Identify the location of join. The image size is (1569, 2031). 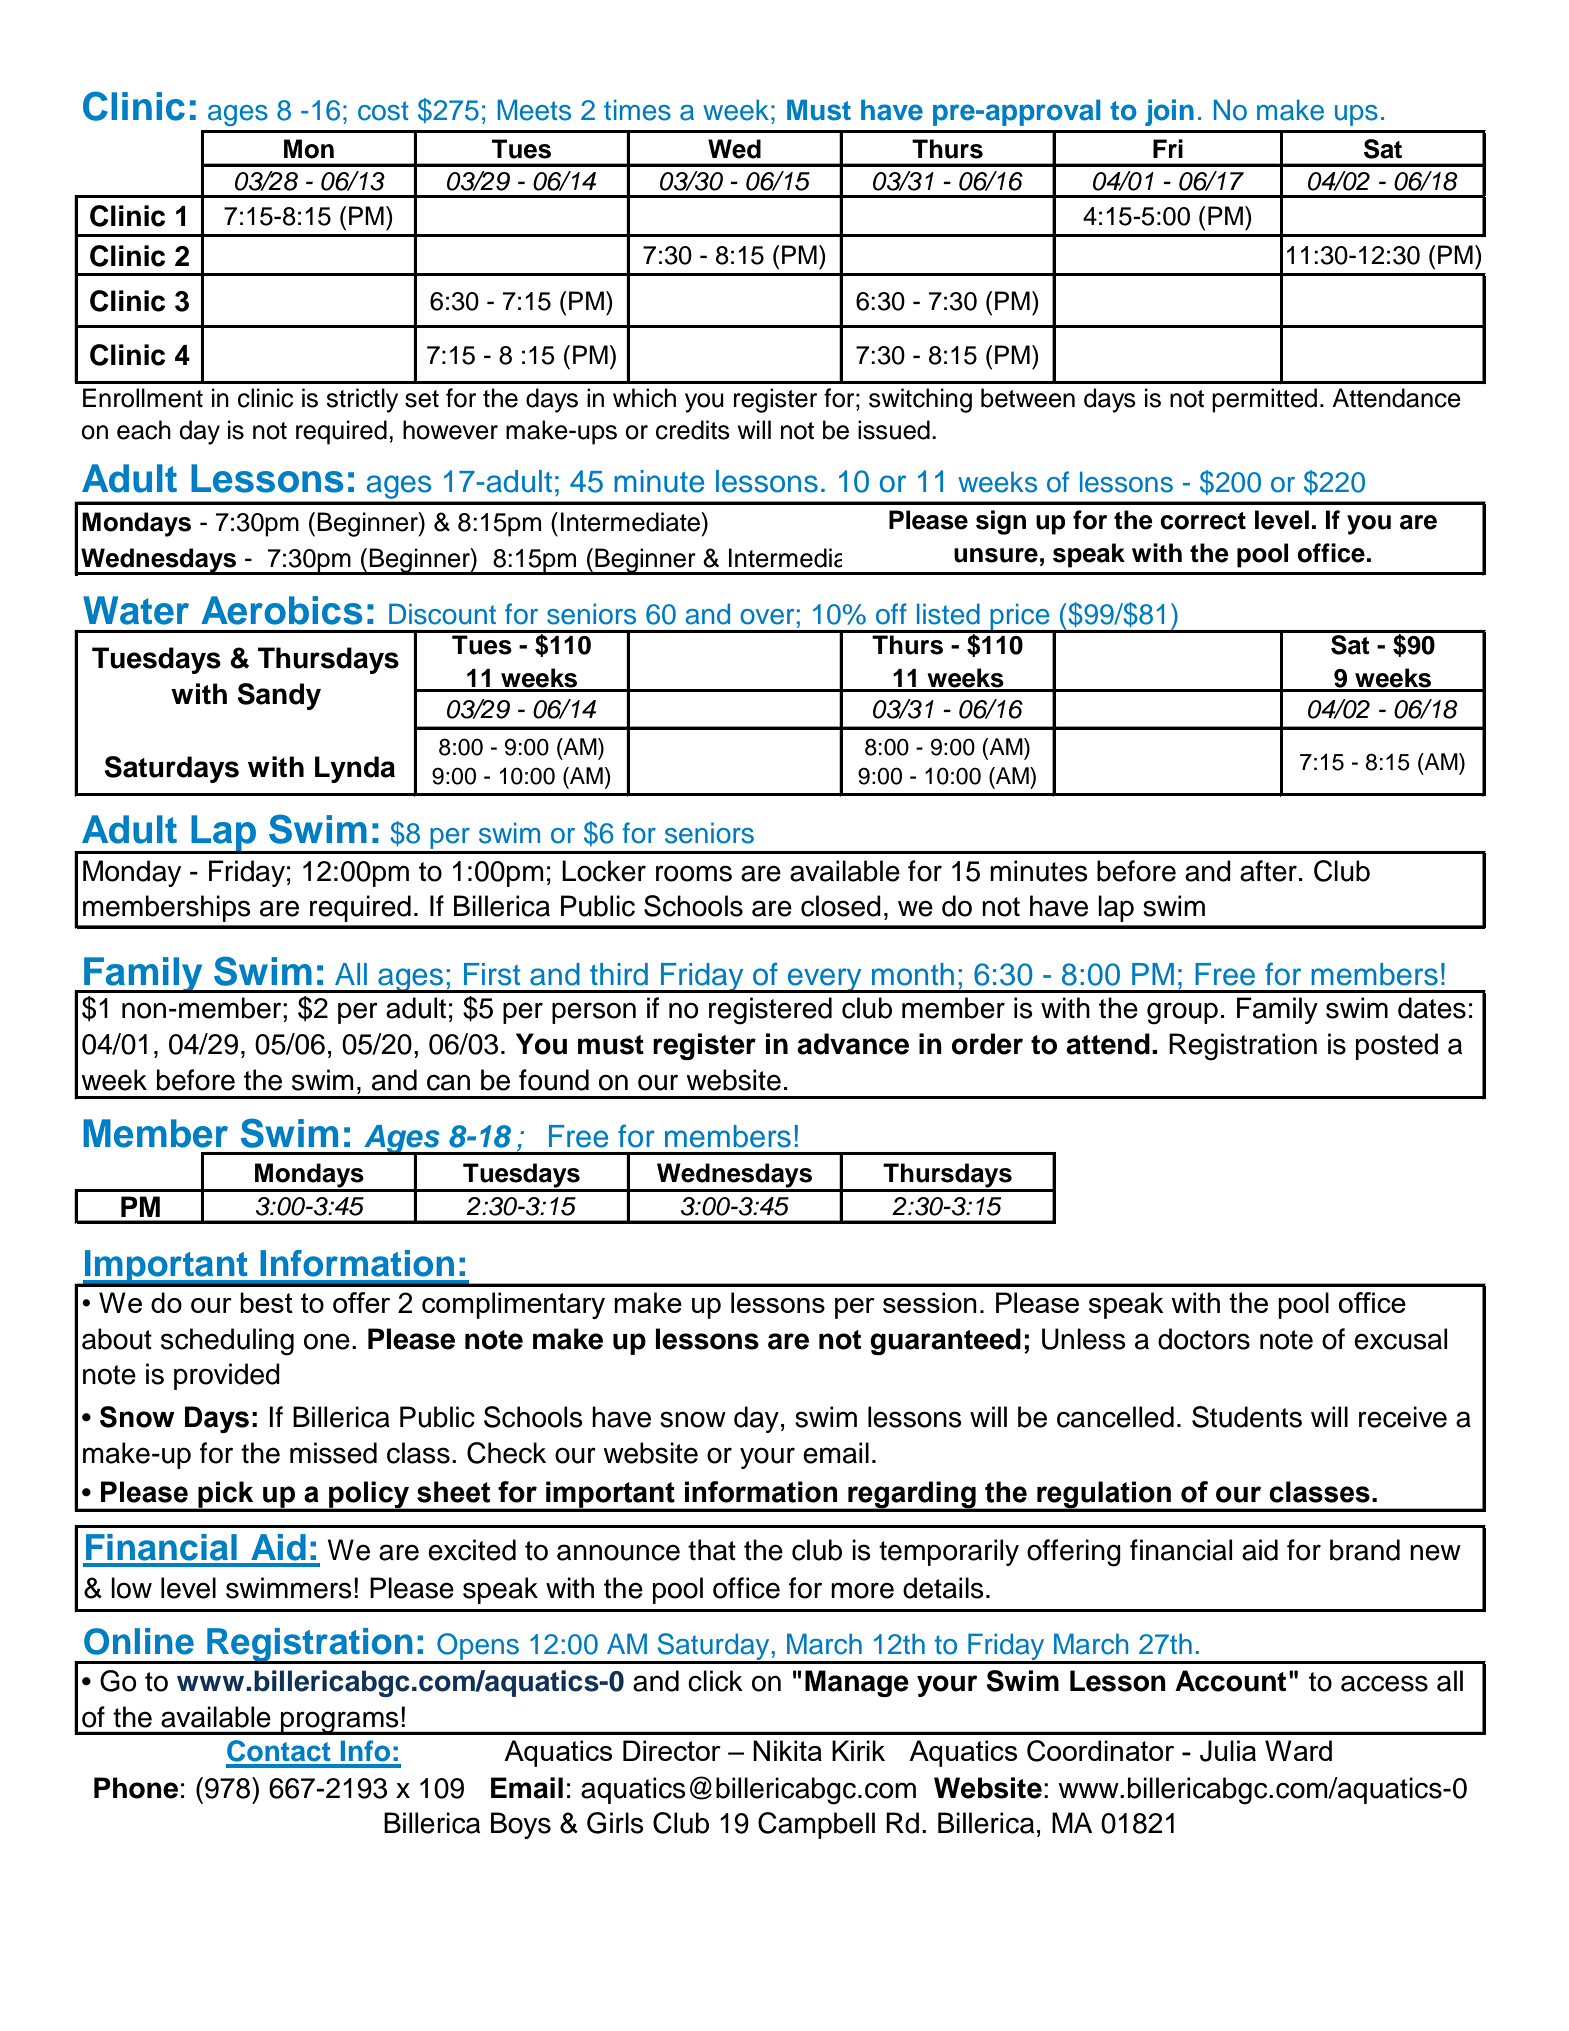
(1169, 112).
